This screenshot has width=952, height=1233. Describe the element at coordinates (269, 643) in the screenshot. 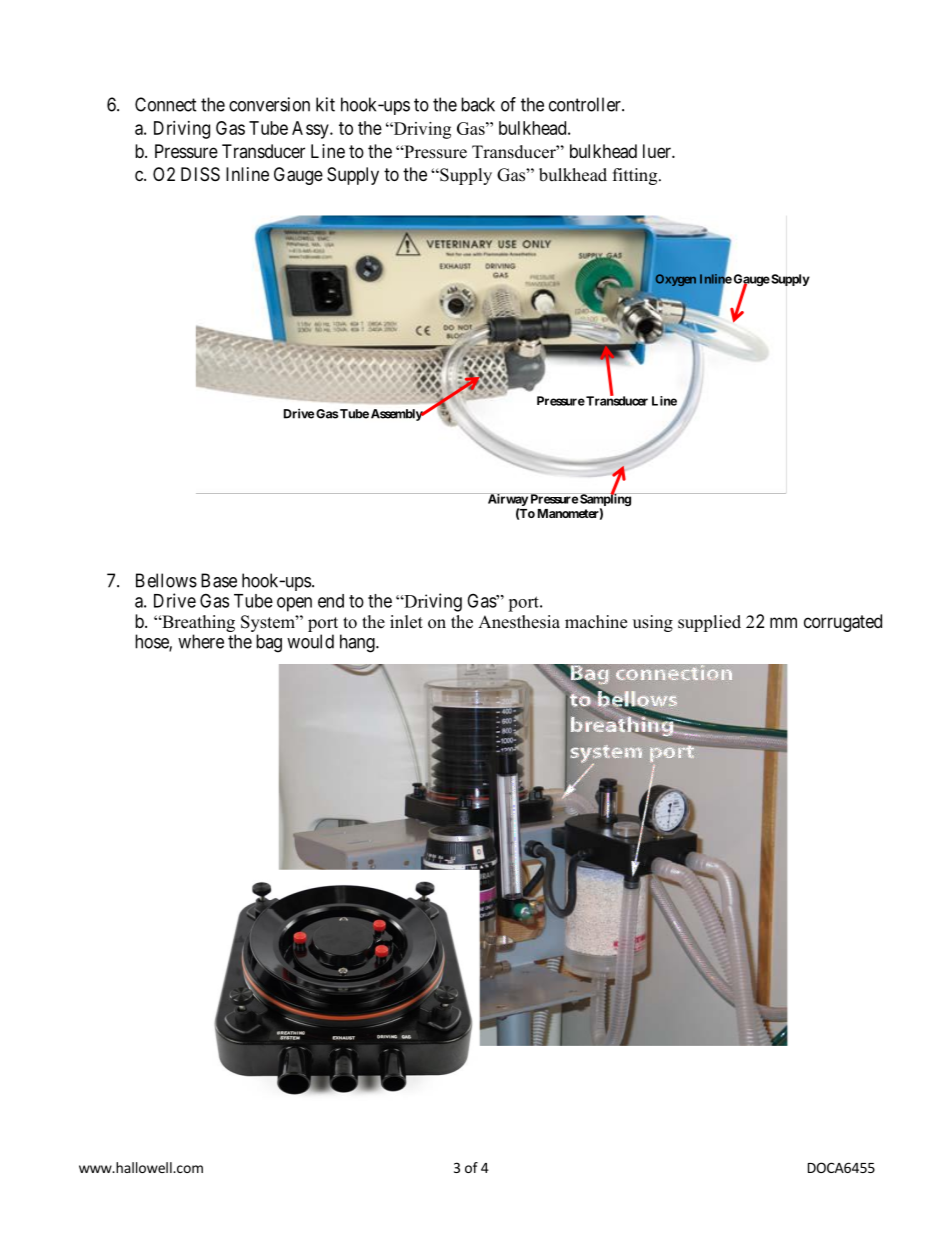

I see `bag` at that location.
